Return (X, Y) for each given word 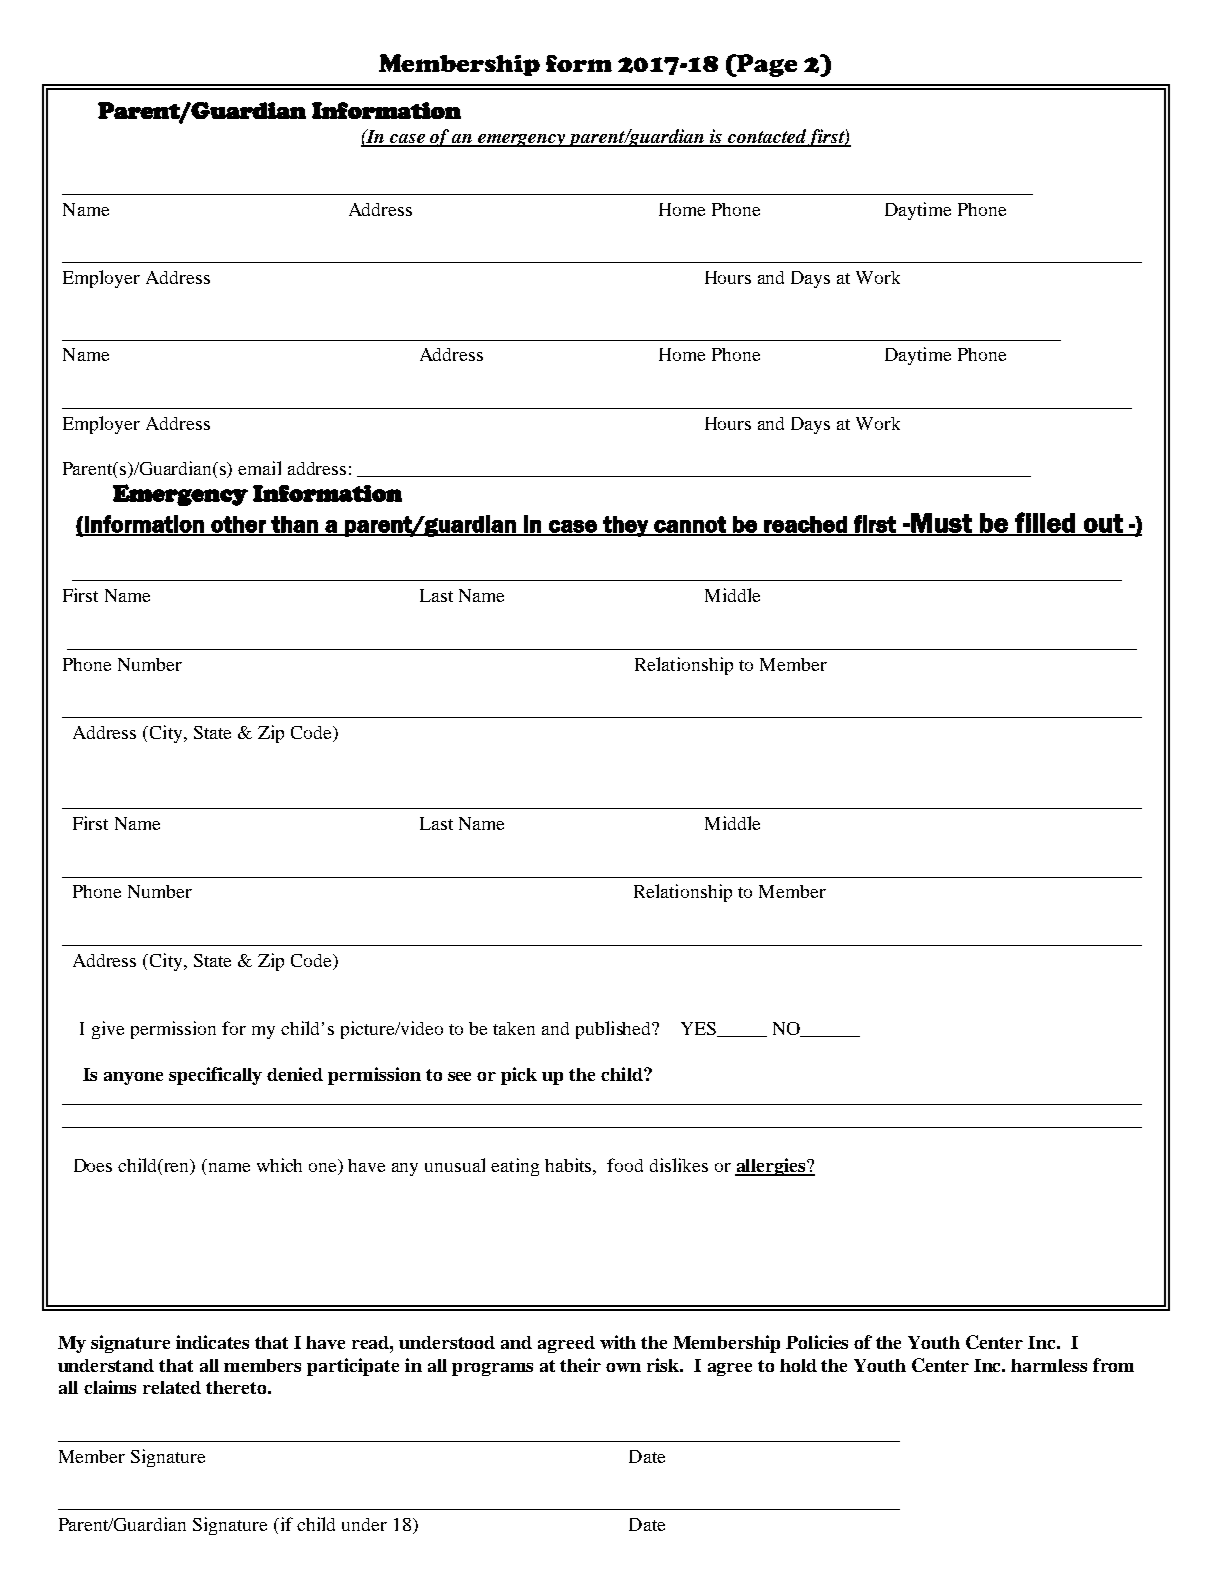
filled (1045, 523)
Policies (817, 1342)
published (615, 1030)
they (625, 526)
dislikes (679, 1165)
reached (806, 525)
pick (519, 1076)
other (238, 525)
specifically (215, 1076)
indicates (212, 1342)
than (295, 525)
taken (514, 1028)
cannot (690, 525)
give (108, 1030)
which (279, 1165)
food (625, 1165)
